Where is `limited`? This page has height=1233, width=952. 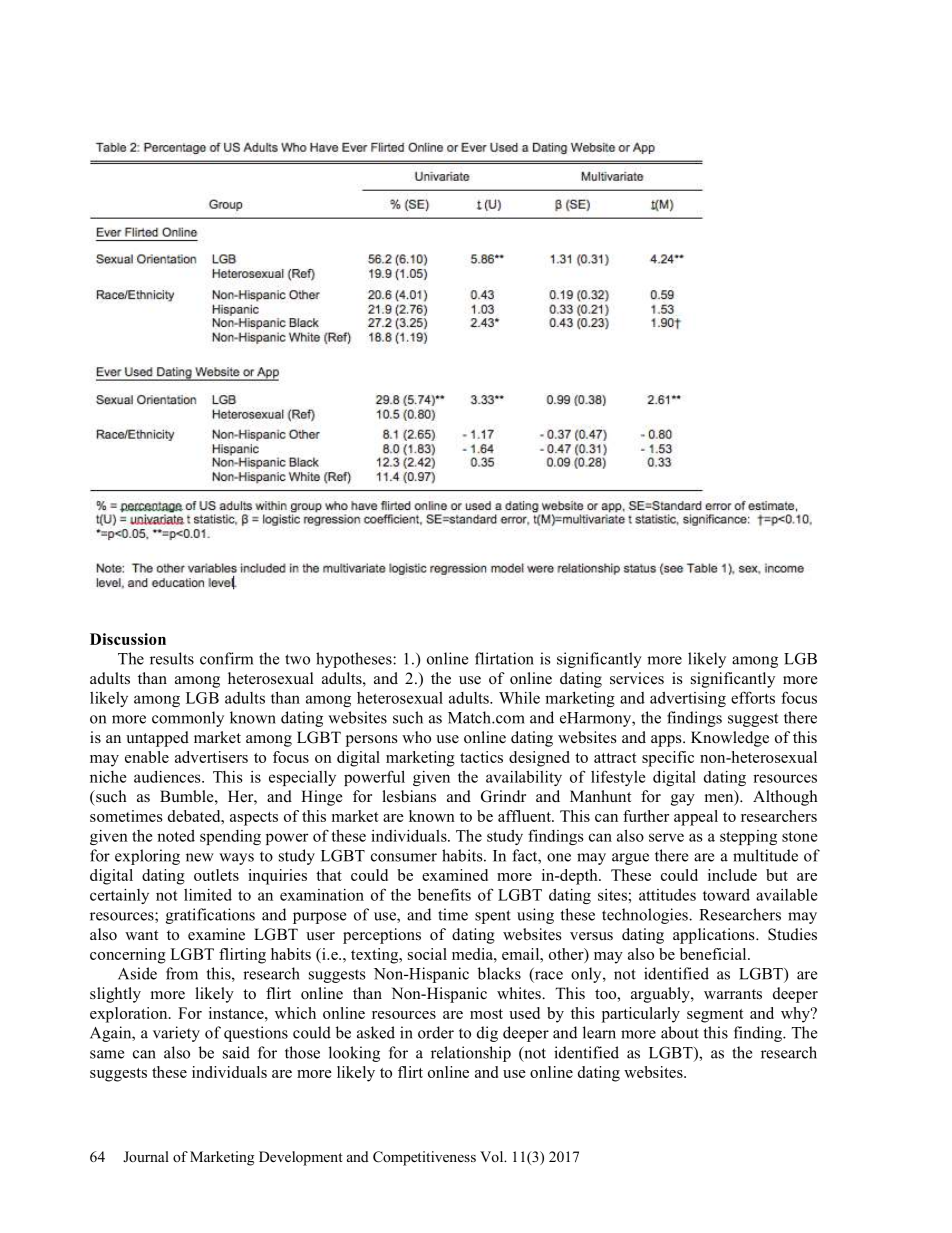 limited is located at coordinates (208, 894).
